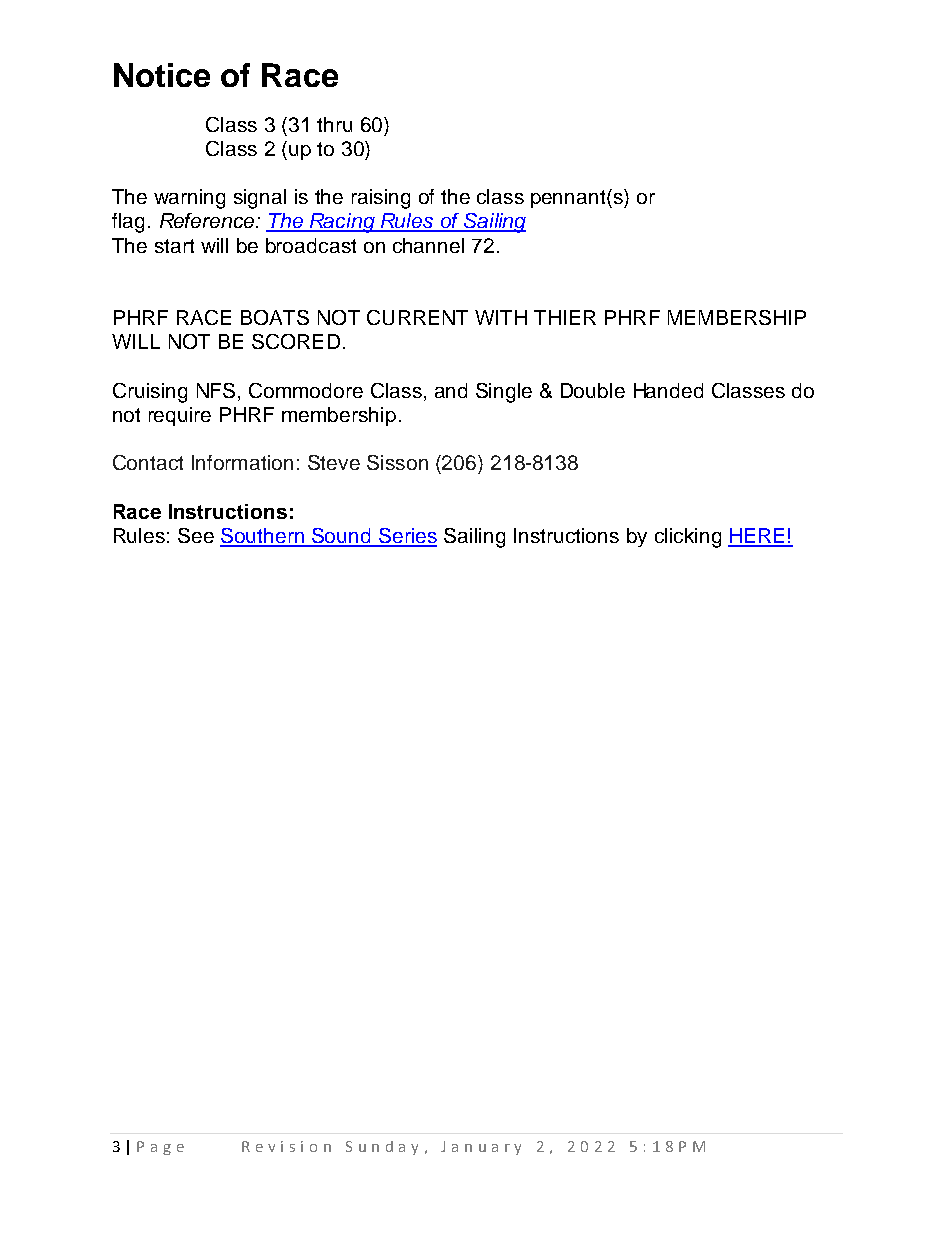  What do you see at coordinates (381, 199) in the image?
I see `raising` at bounding box center [381, 199].
